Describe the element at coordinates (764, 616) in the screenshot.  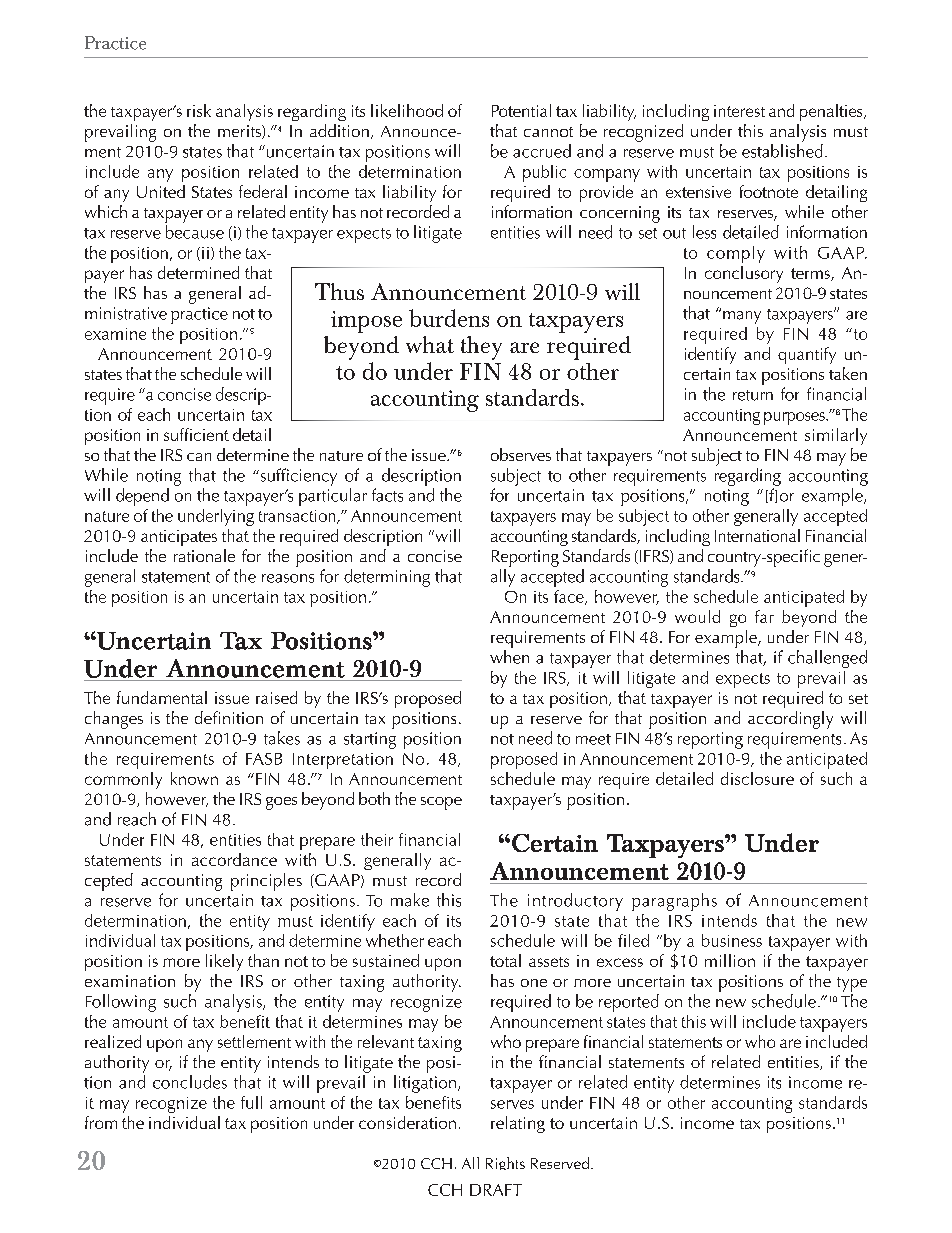
I see `far` at that location.
